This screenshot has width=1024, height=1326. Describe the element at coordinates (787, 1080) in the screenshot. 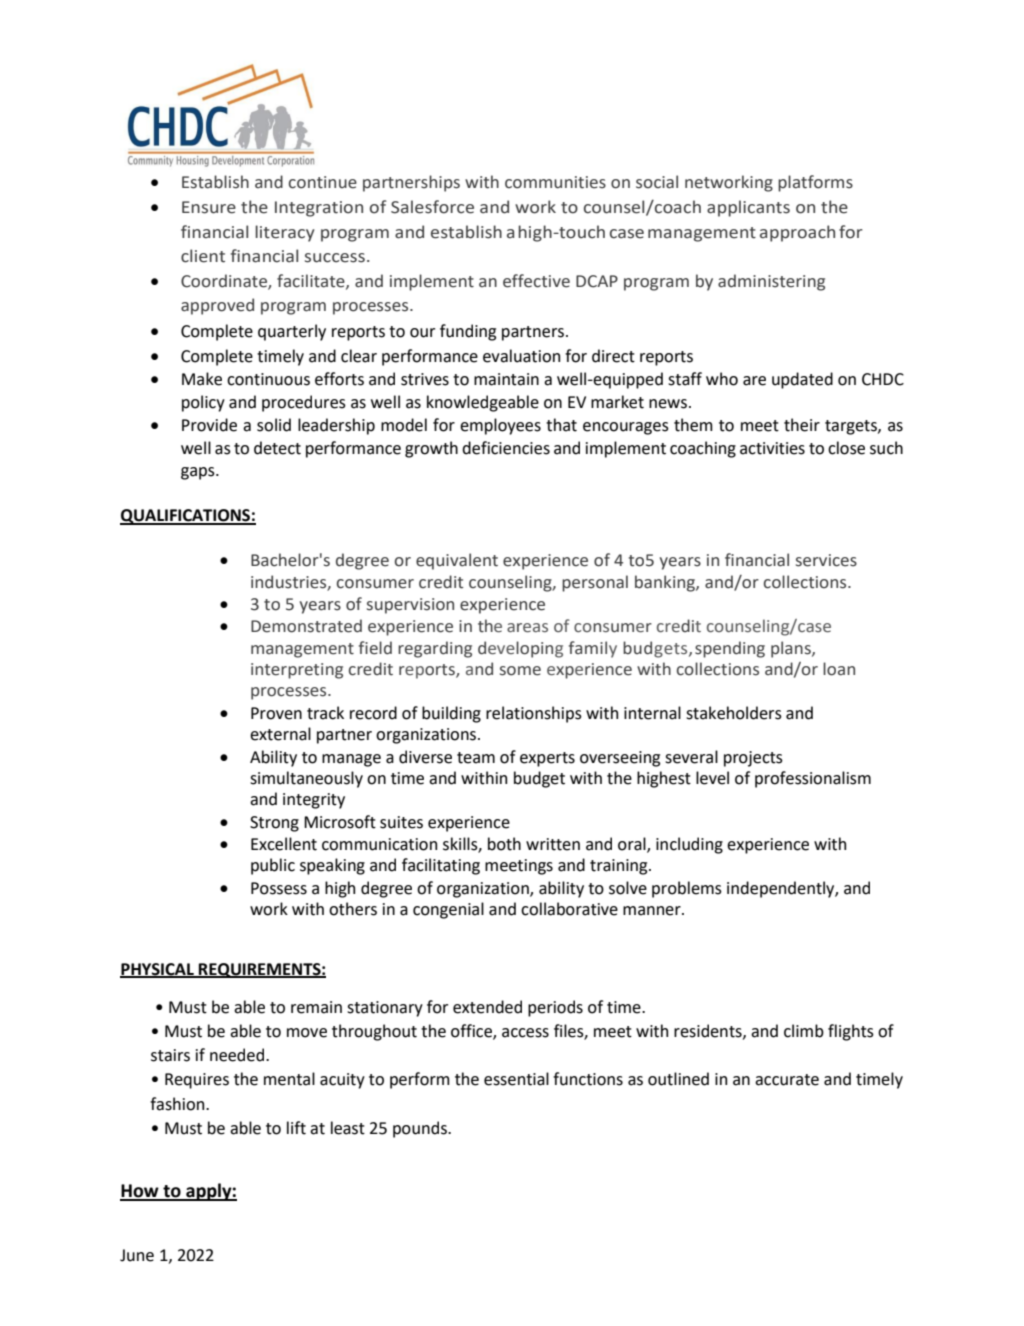

I see `accurate` at that location.
